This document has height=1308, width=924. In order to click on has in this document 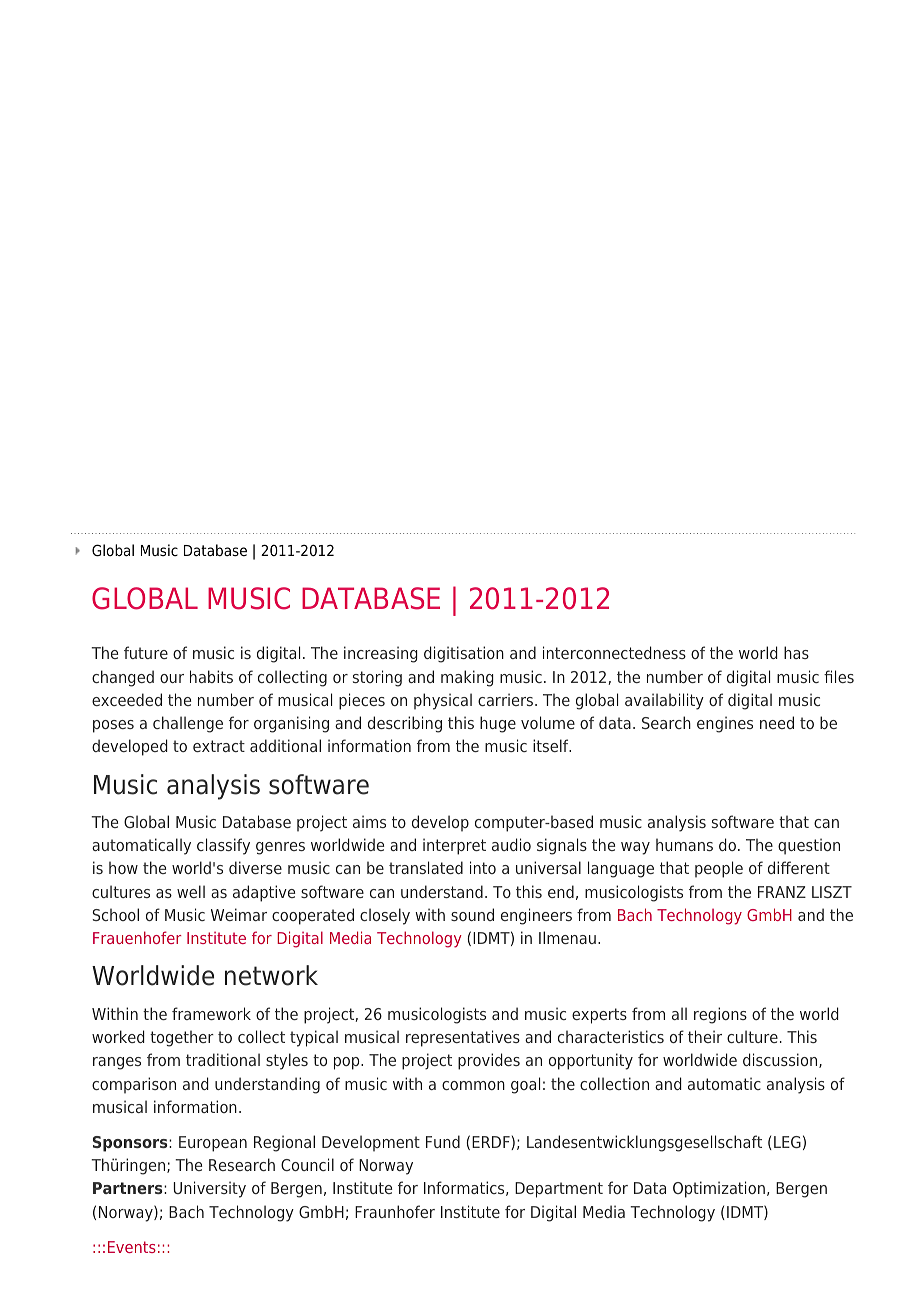, I will do `click(796, 652)`.
